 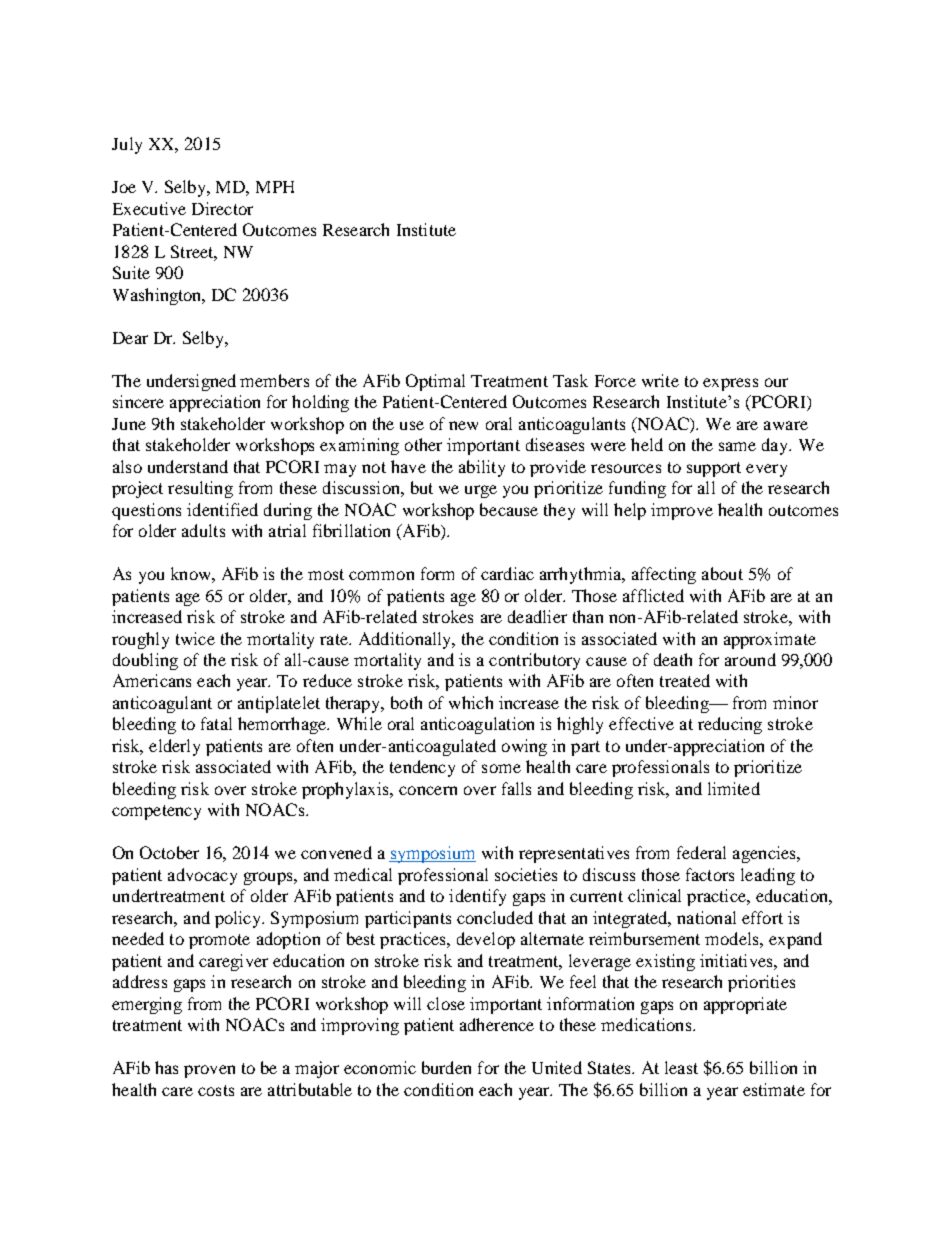 What do you see at coordinates (169, 852) in the screenshot?
I see `October` at bounding box center [169, 852].
